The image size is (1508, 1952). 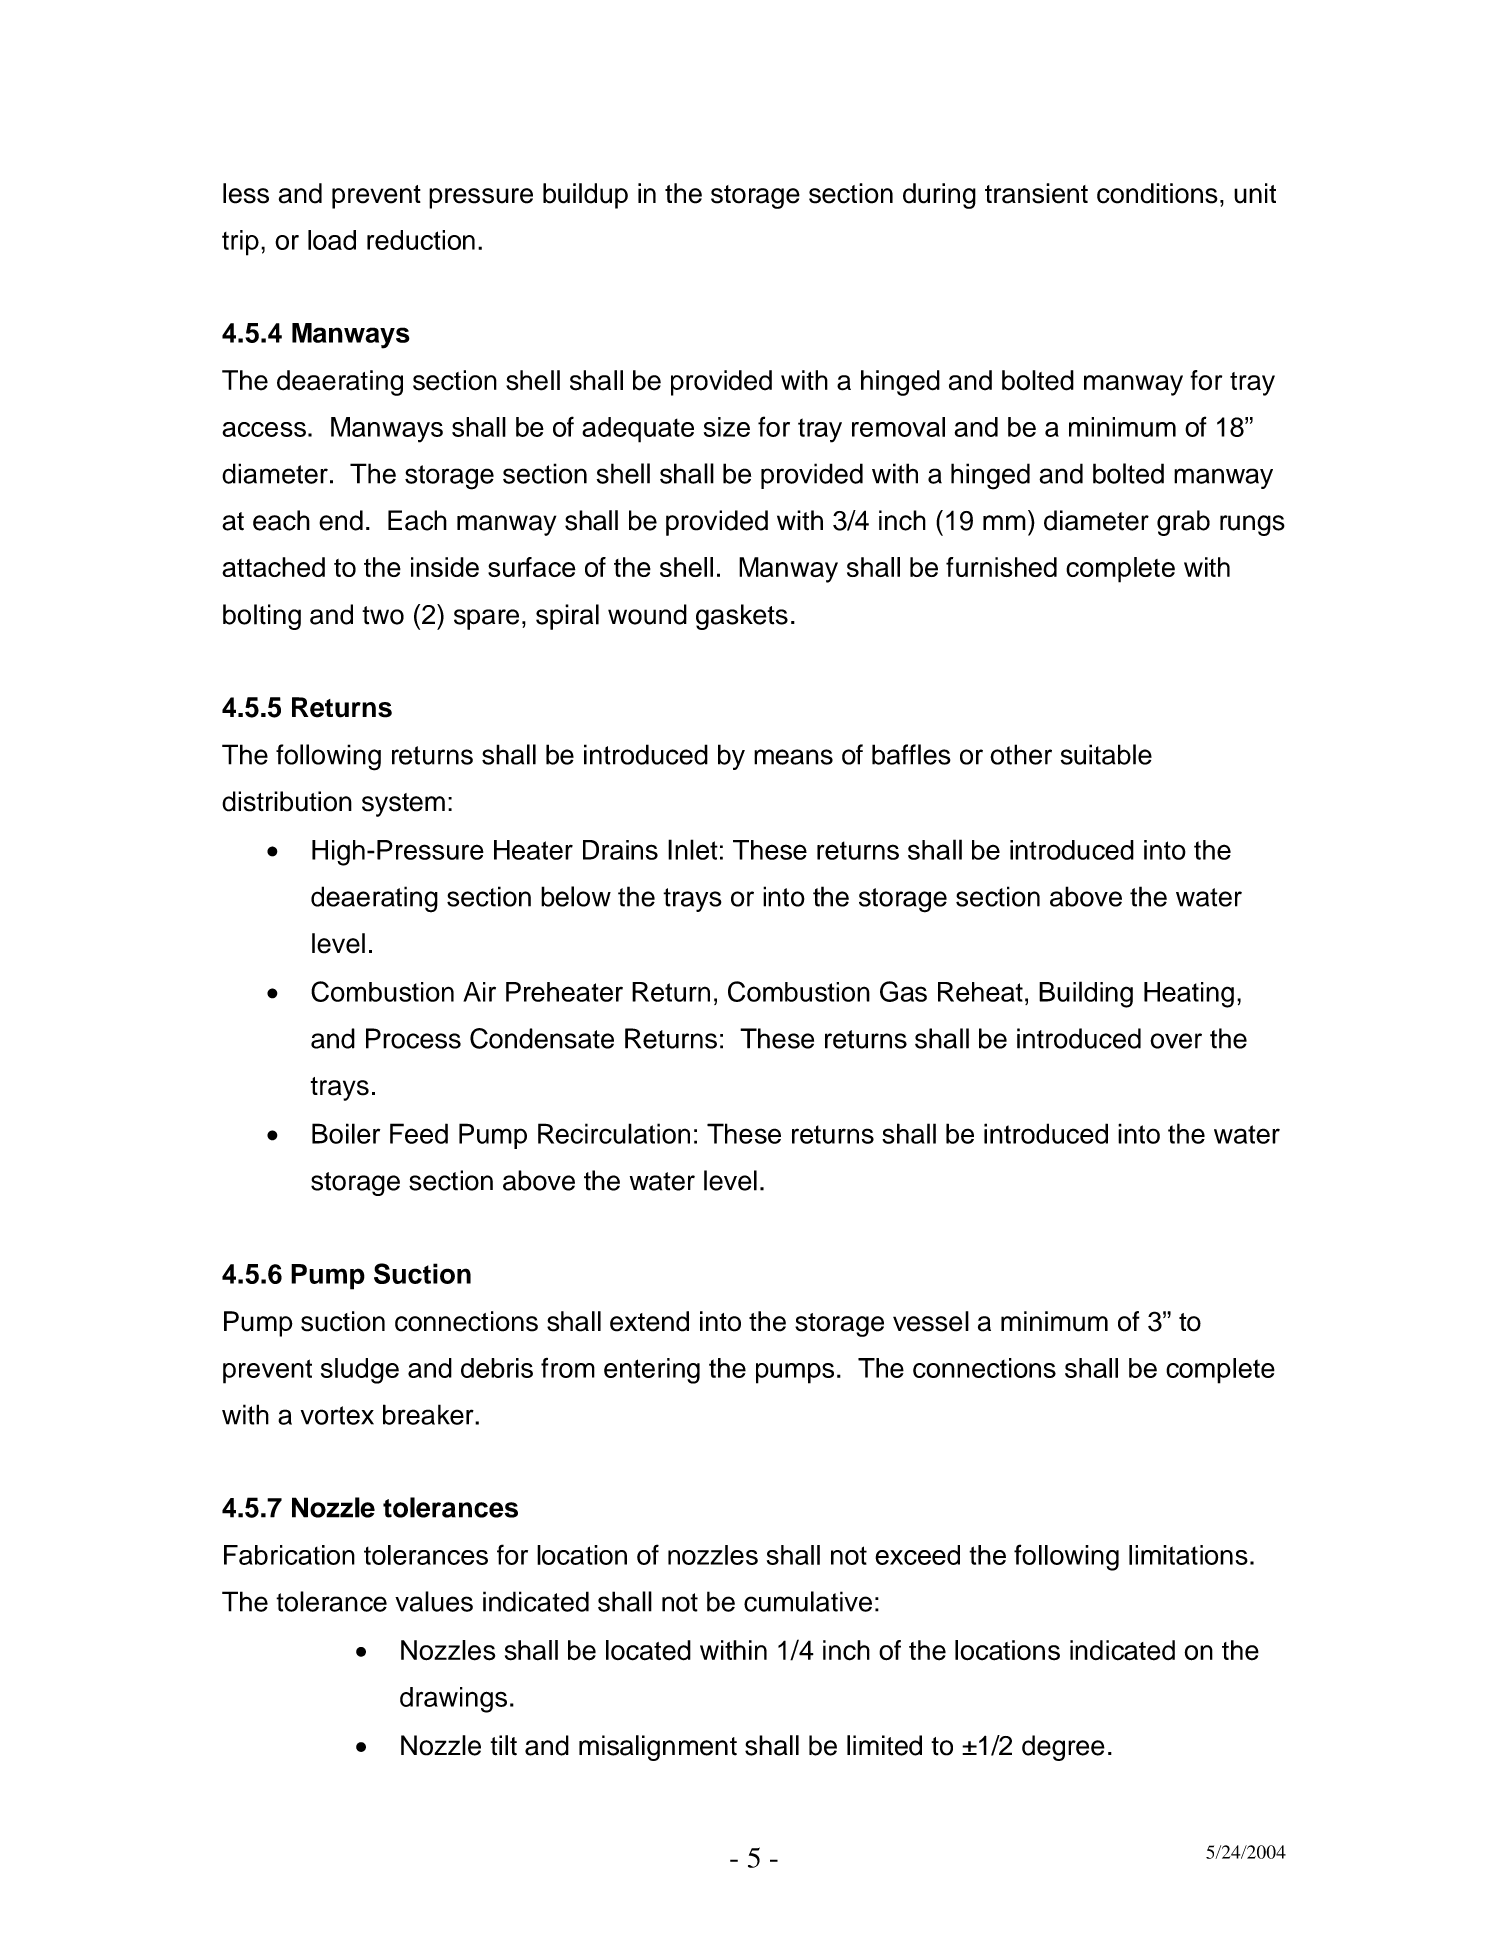 What do you see at coordinates (453, 1700) in the document?
I see `drawings` at bounding box center [453, 1700].
